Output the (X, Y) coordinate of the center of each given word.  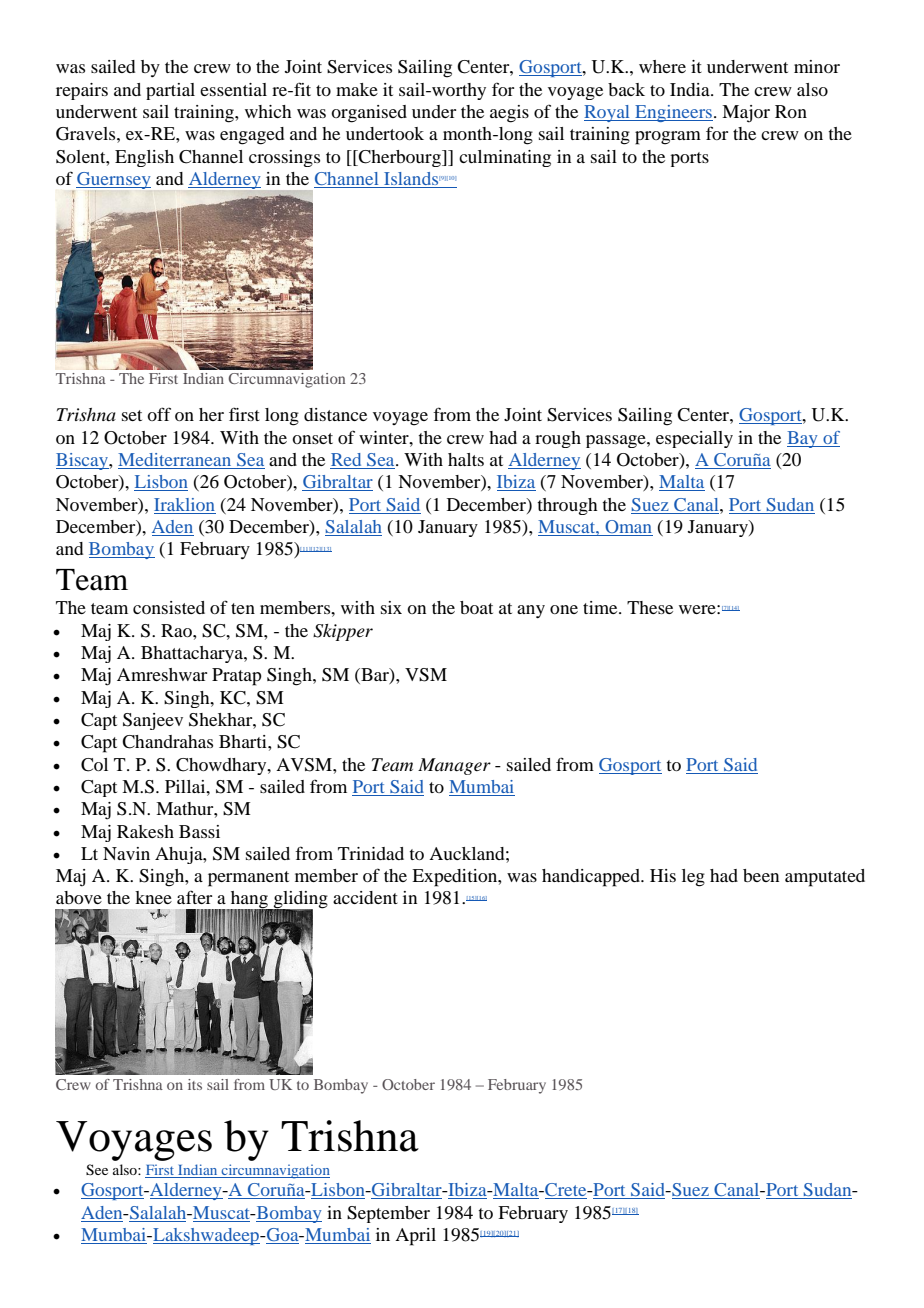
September (388, 1214)
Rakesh (145, 831)
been (761, 875)
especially (694, 439)
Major (746, 114)
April (415, 1237)
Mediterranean (176, 461)
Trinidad (371, 853)
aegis (509, 114)
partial (170, 91)
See (97, 1170)
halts (466, 459)
